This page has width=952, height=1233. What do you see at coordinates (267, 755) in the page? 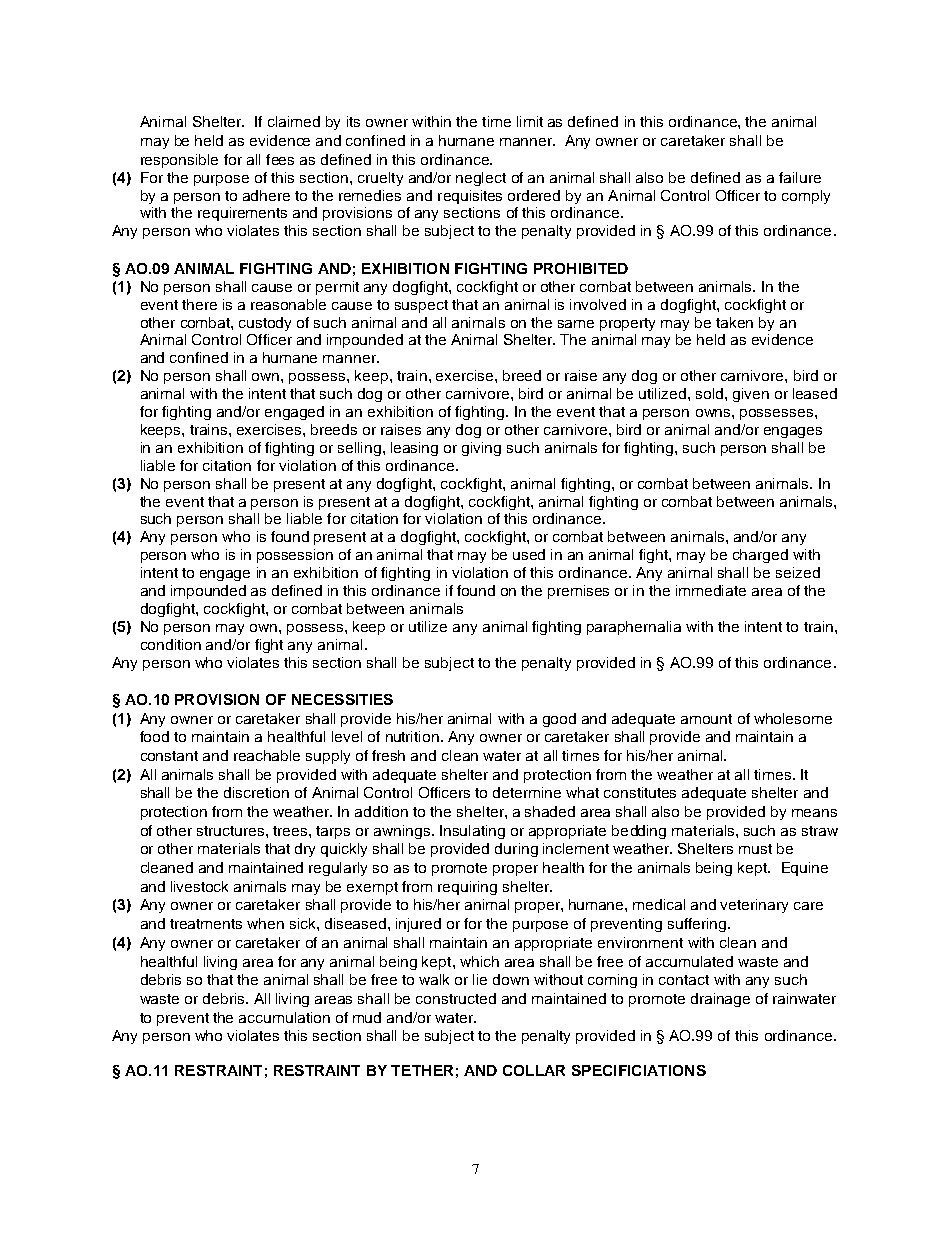
I see `reachable` at bounding box center [267, 755].
